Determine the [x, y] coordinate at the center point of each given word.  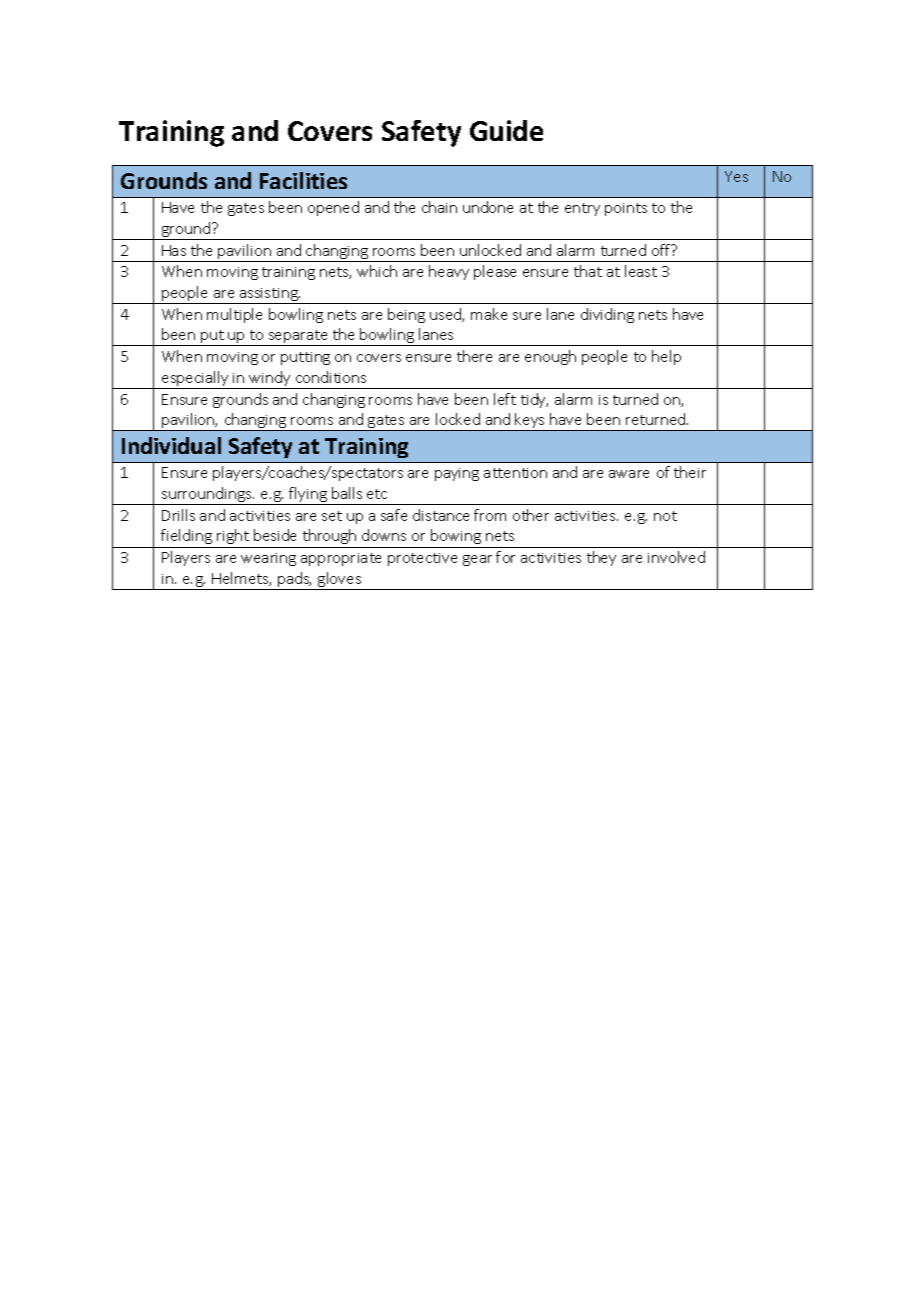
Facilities [303, 180]
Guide [506, 130]
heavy [449, 272]
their [690, 472]
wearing [268, 559]
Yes [736, 176]
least [641, 271]
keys [530, 422]
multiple [234, 315]
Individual [171, 445]
